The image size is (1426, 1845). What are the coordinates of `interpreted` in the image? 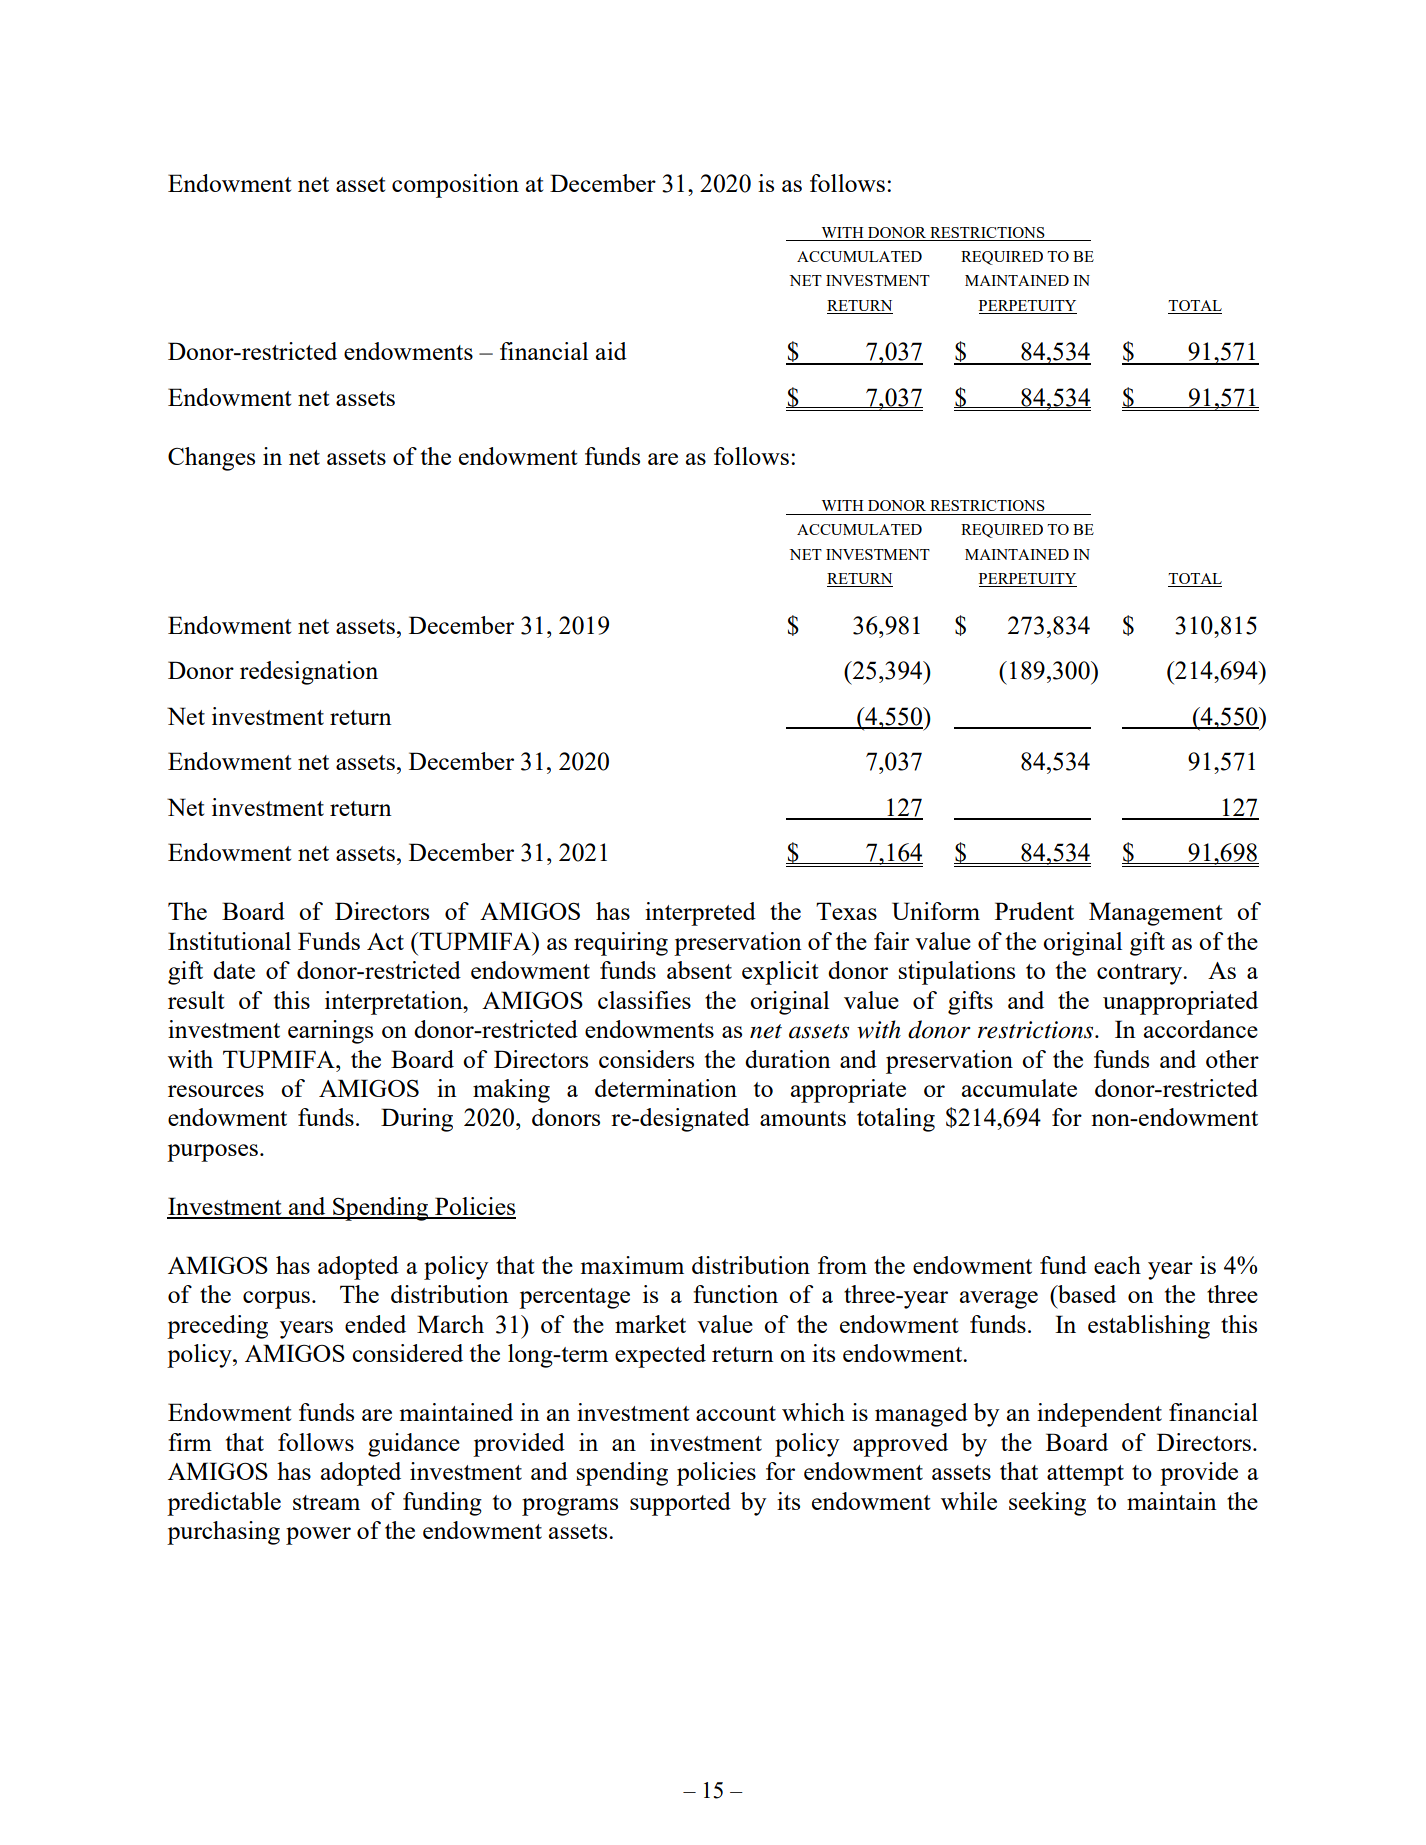 It's located at (700, 914).
